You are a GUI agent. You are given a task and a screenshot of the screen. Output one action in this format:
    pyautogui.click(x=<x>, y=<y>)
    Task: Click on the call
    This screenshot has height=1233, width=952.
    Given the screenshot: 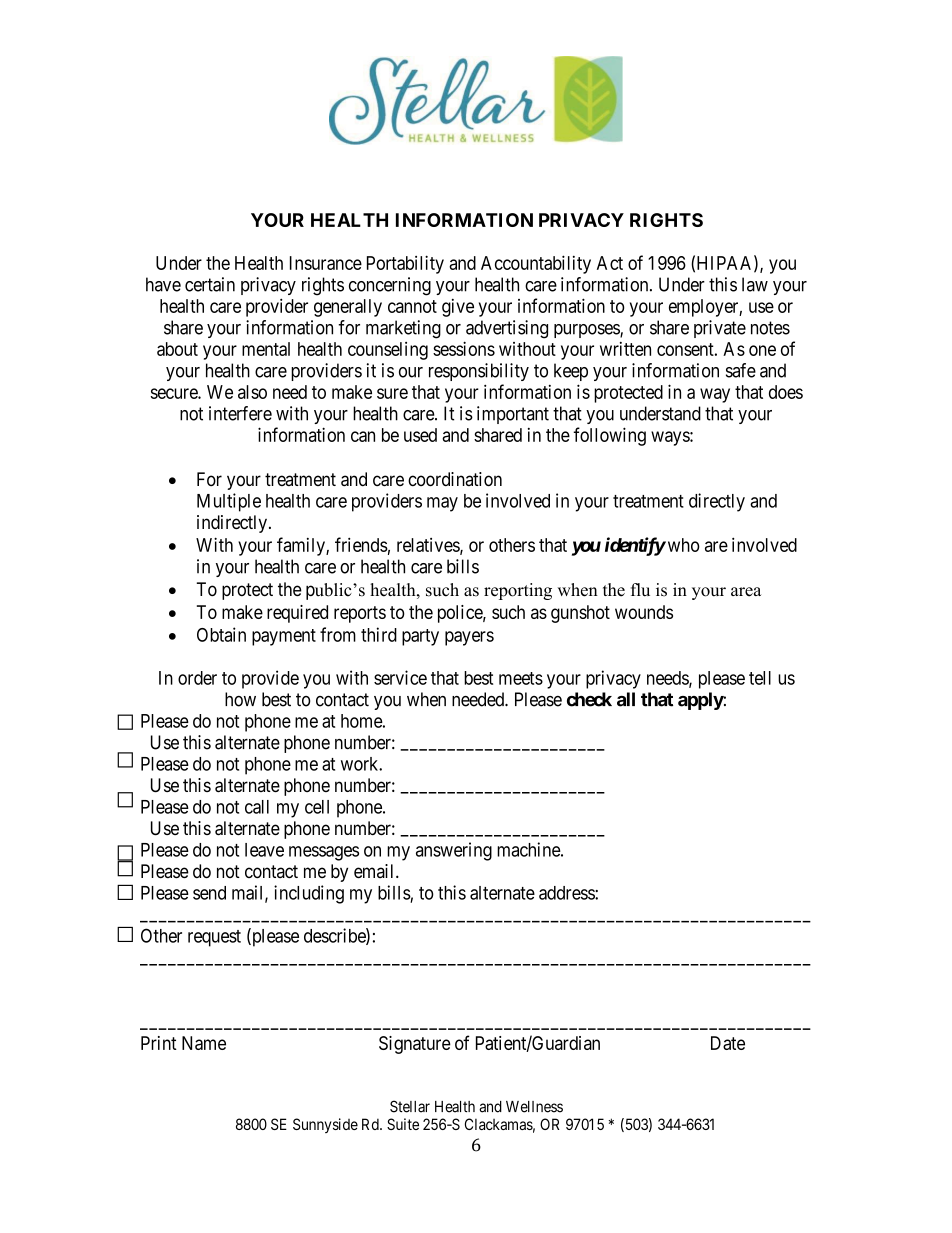 What is the action you would take?
    pyautogui.click(x=257, y=807)
